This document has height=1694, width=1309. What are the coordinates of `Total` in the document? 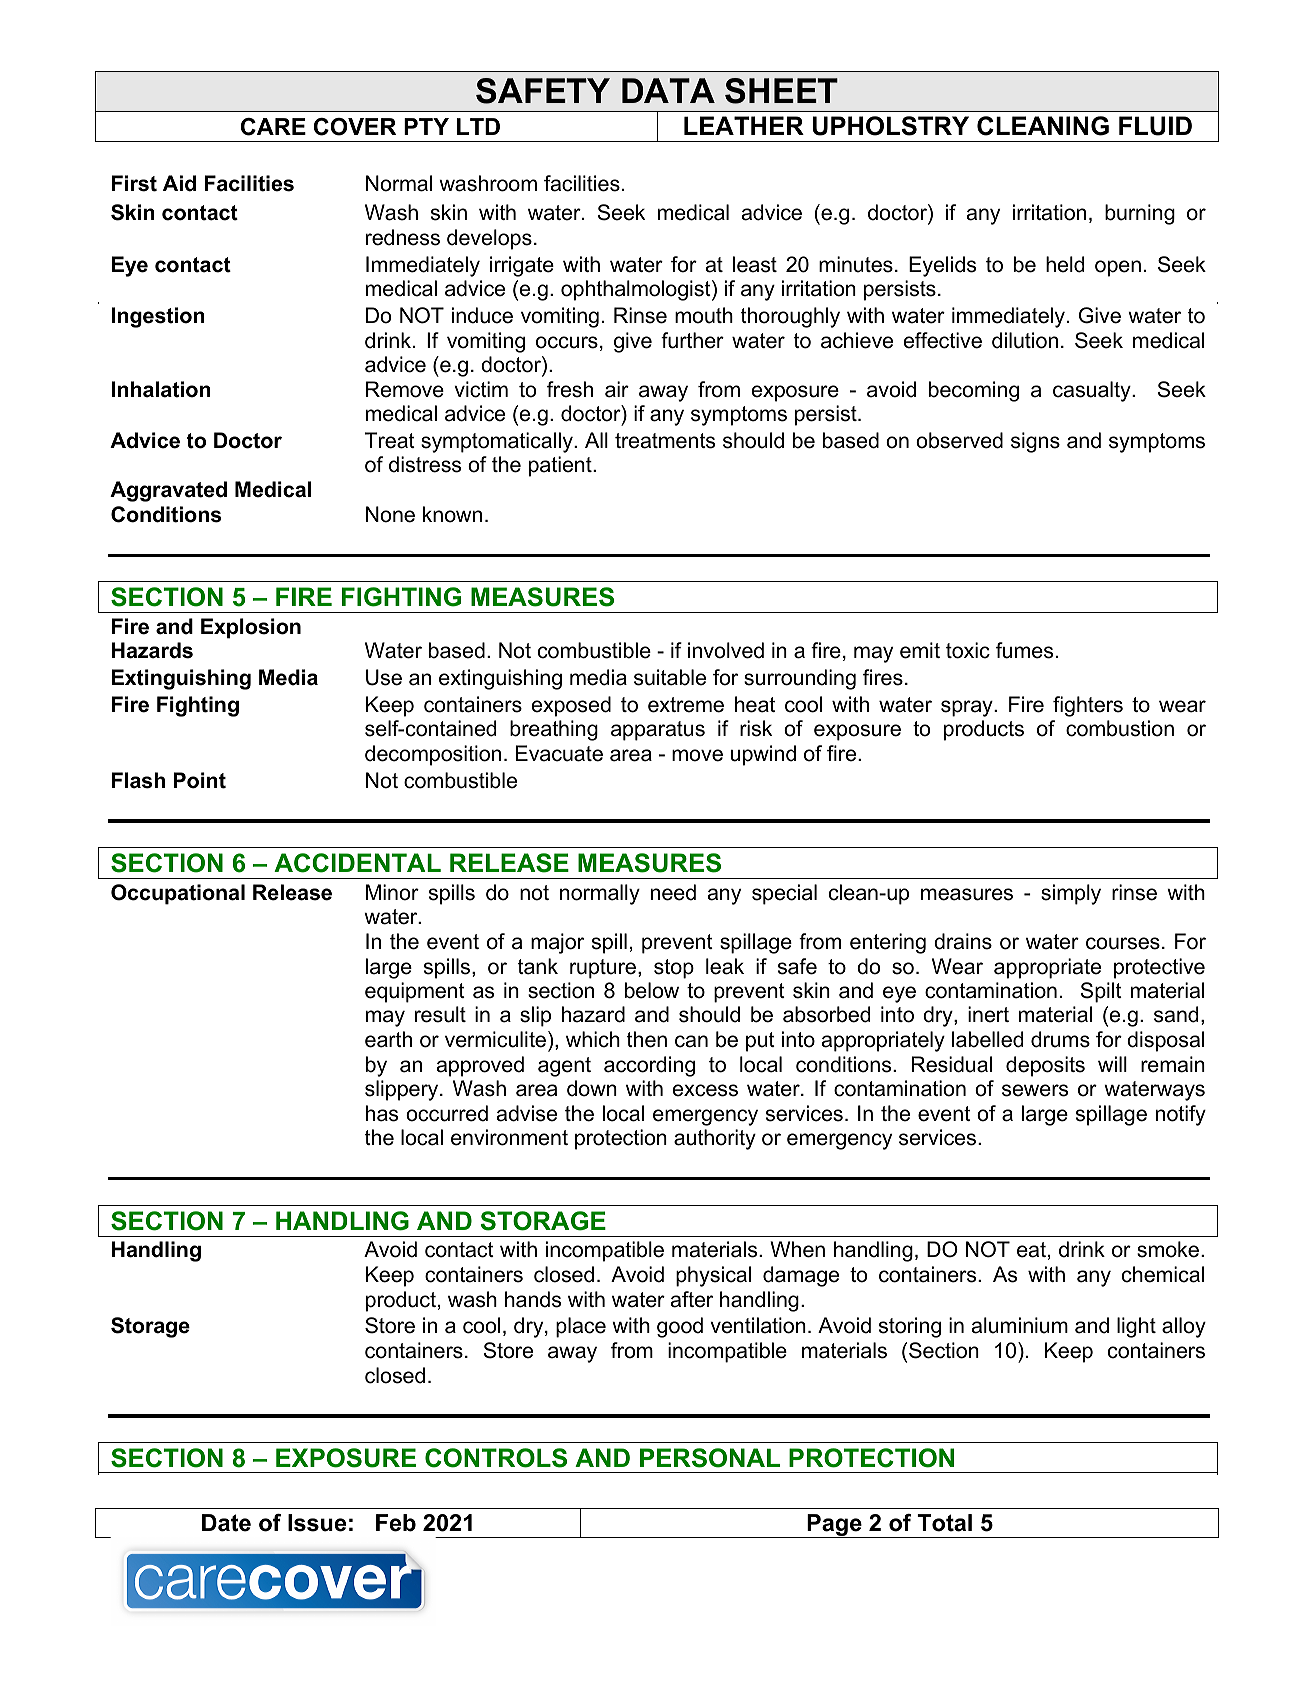 It's located at (944, 1523).
